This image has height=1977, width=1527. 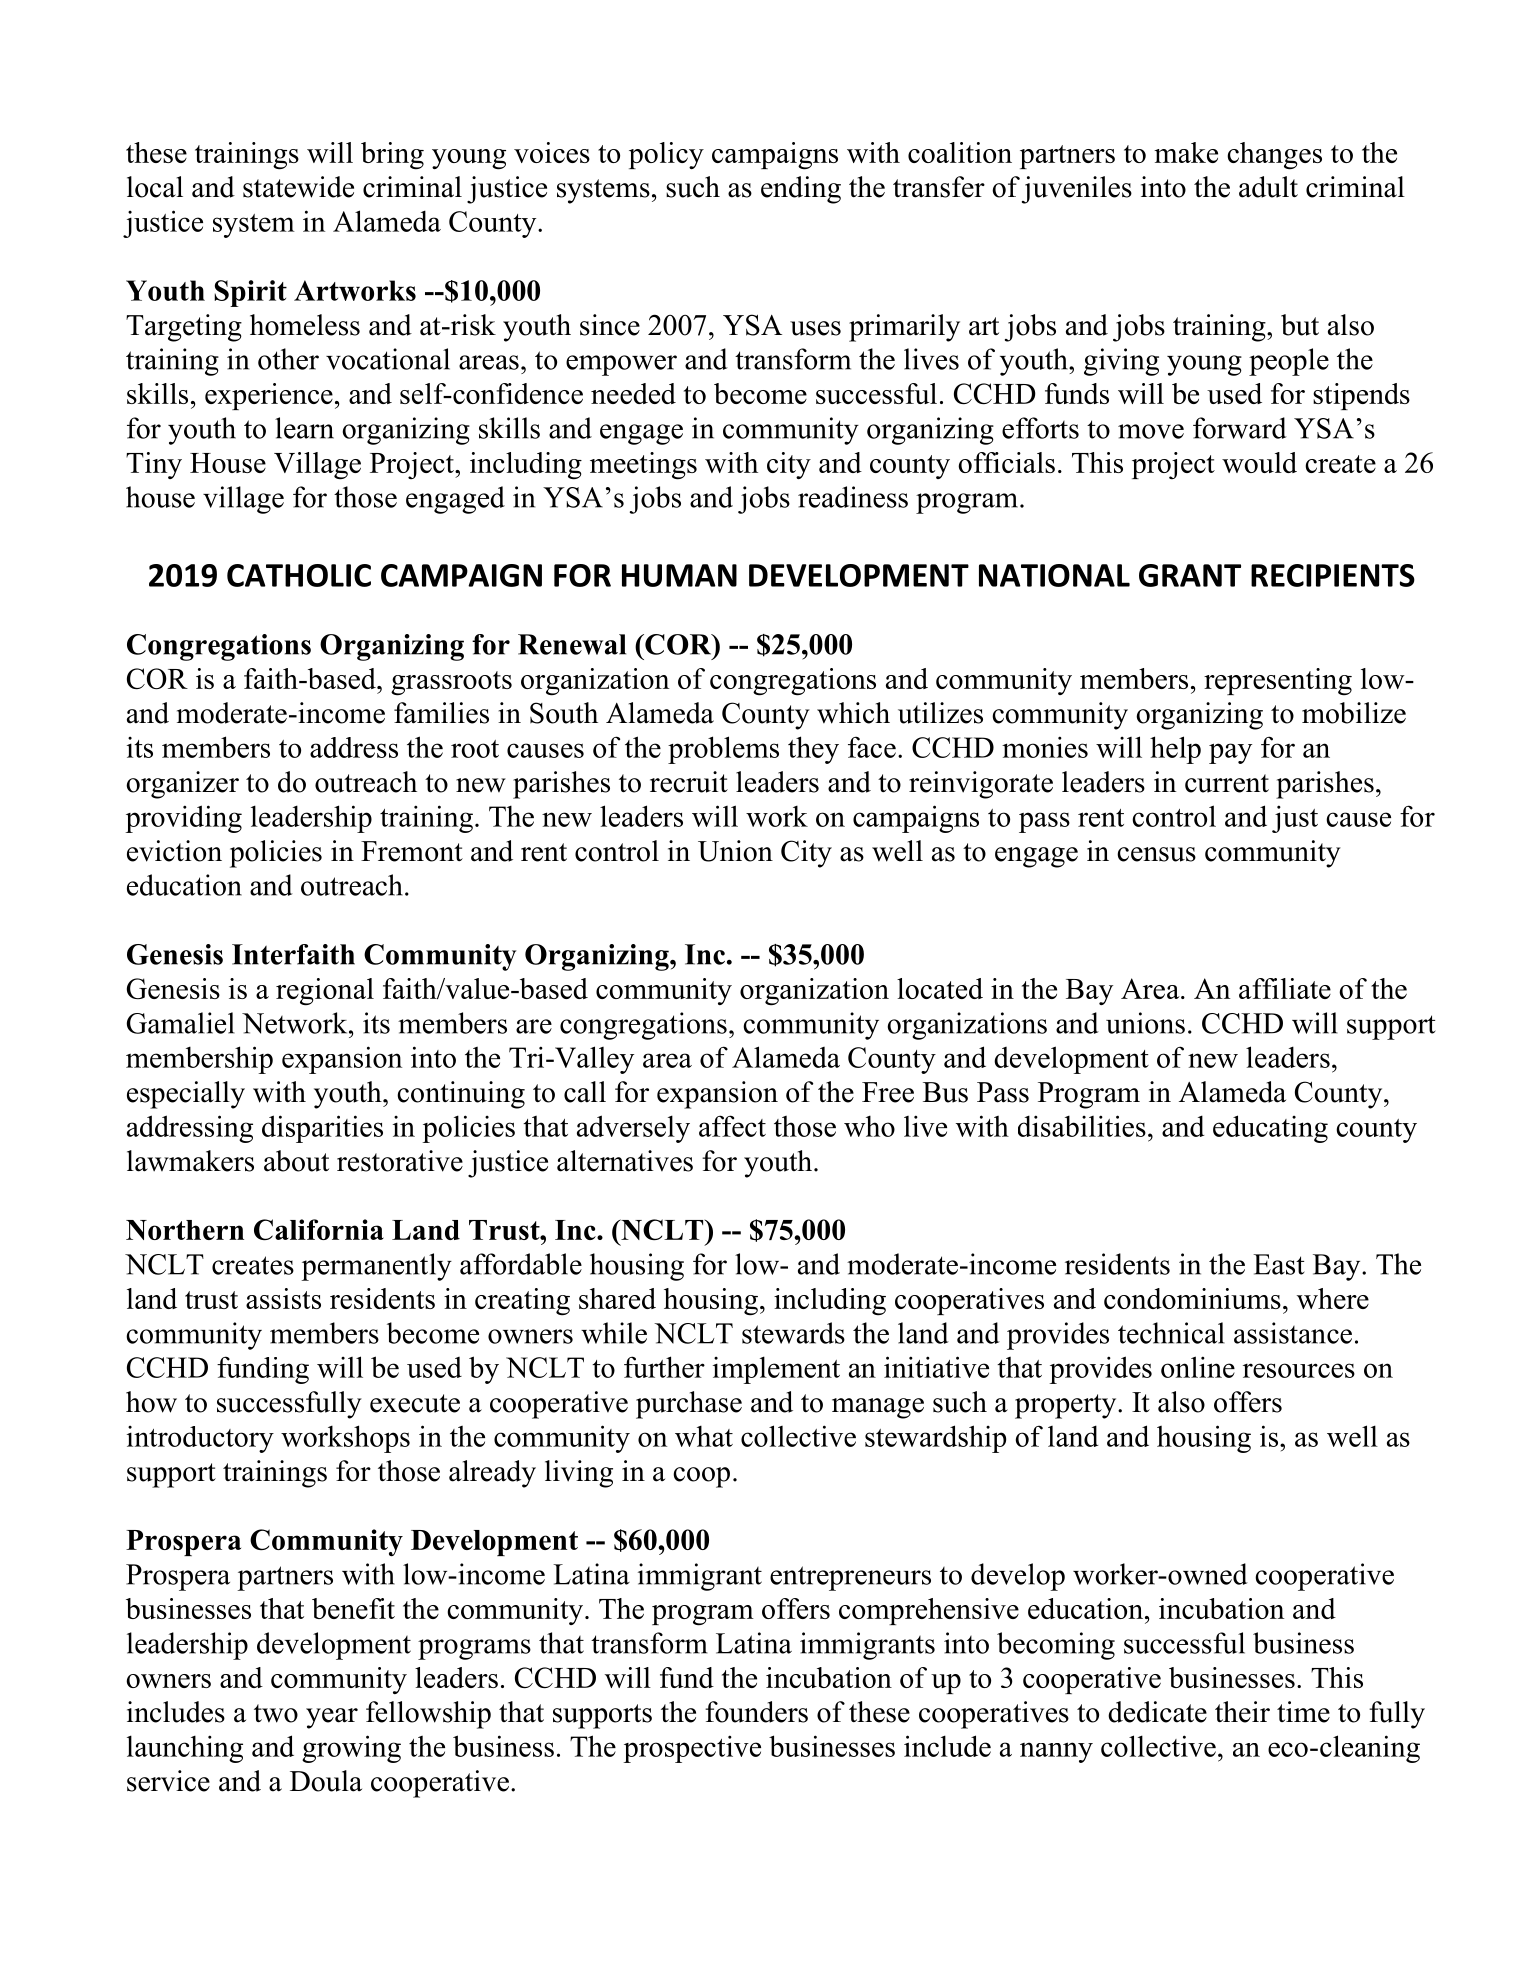 What do you see at coordinates (801, 190) in the image?
I see `ending` at bounding box center [801, 190].
